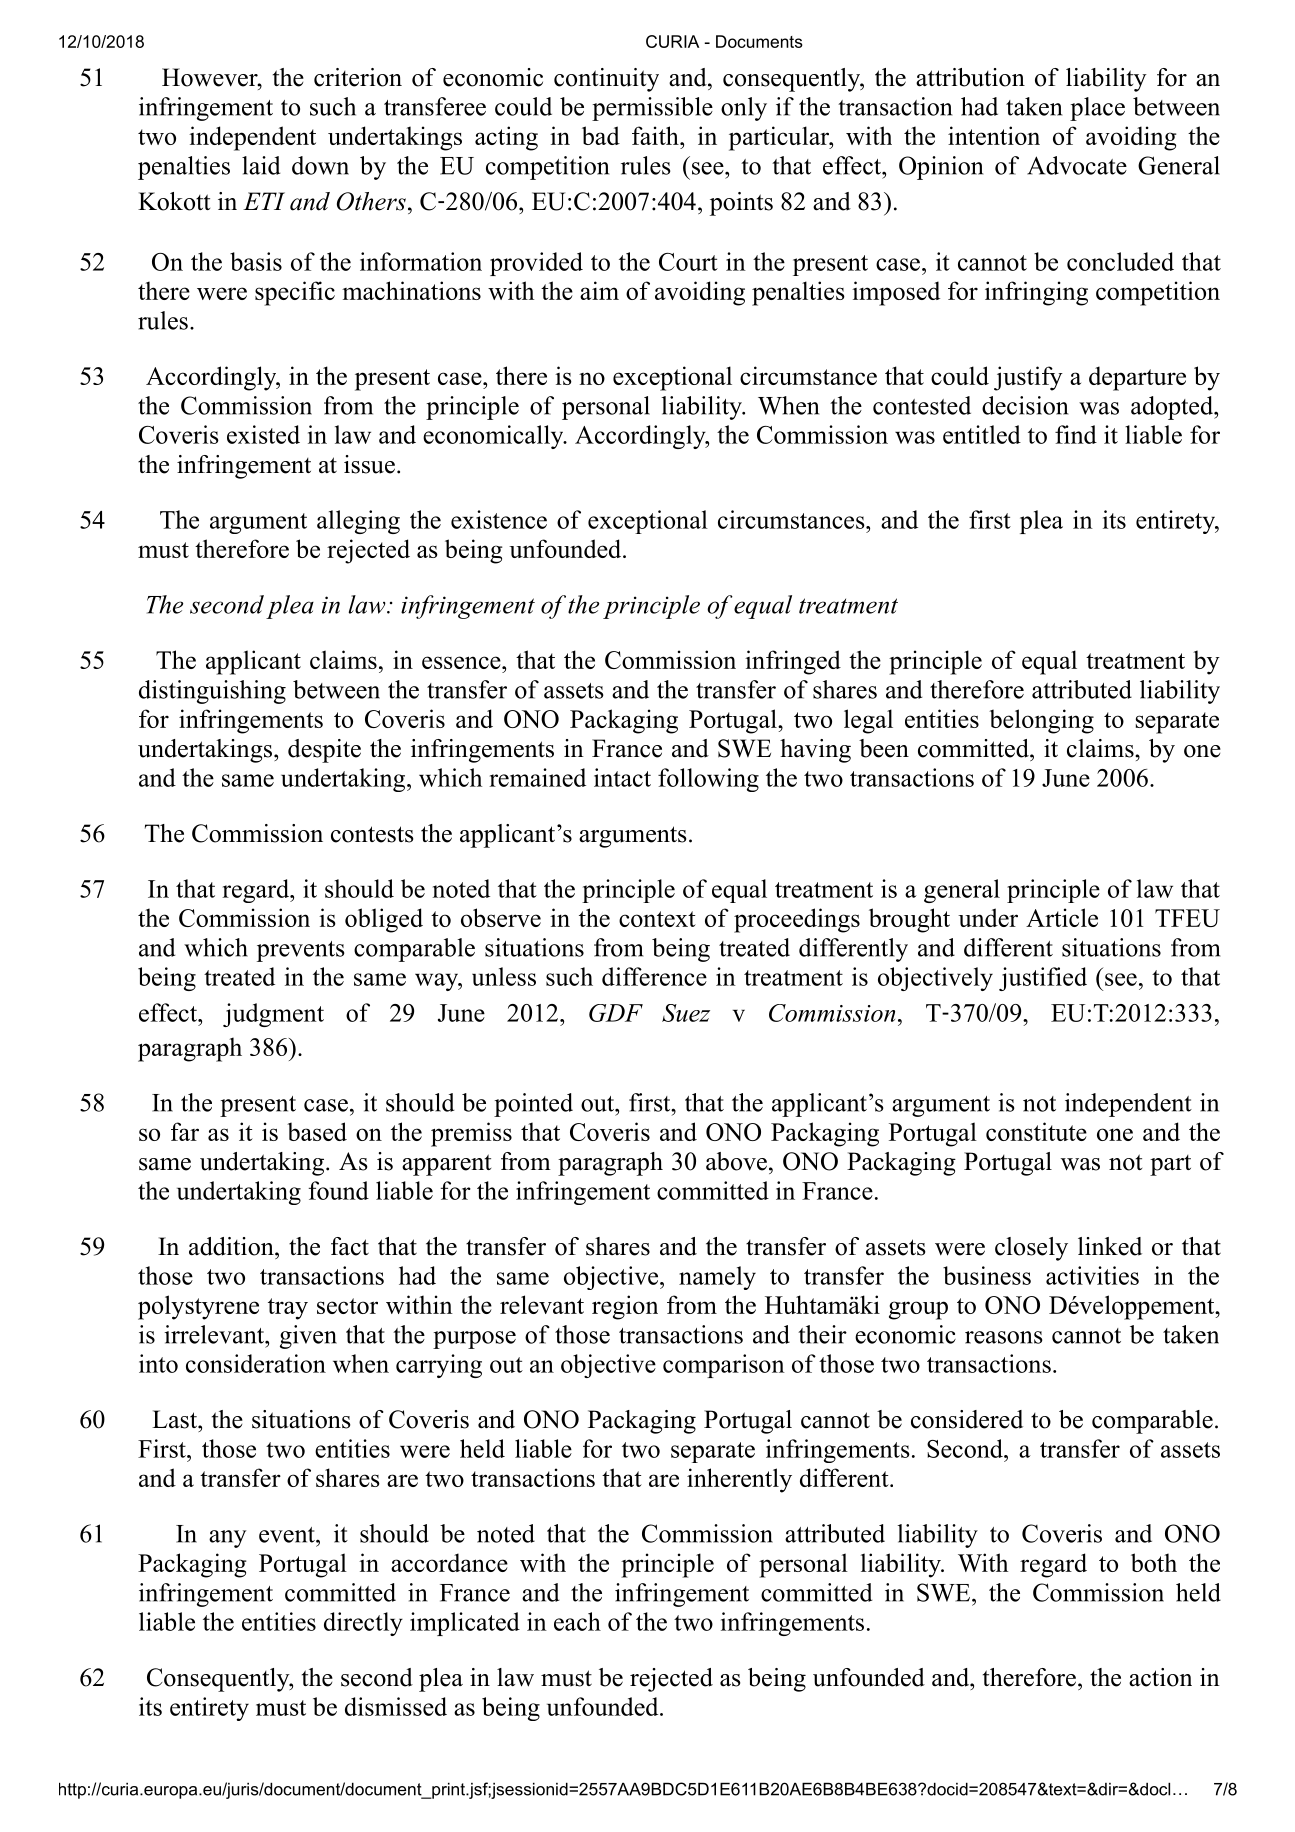 The height and width of the screenshot is (1832, 1295). I want to click on laid, so click(261, 165).
